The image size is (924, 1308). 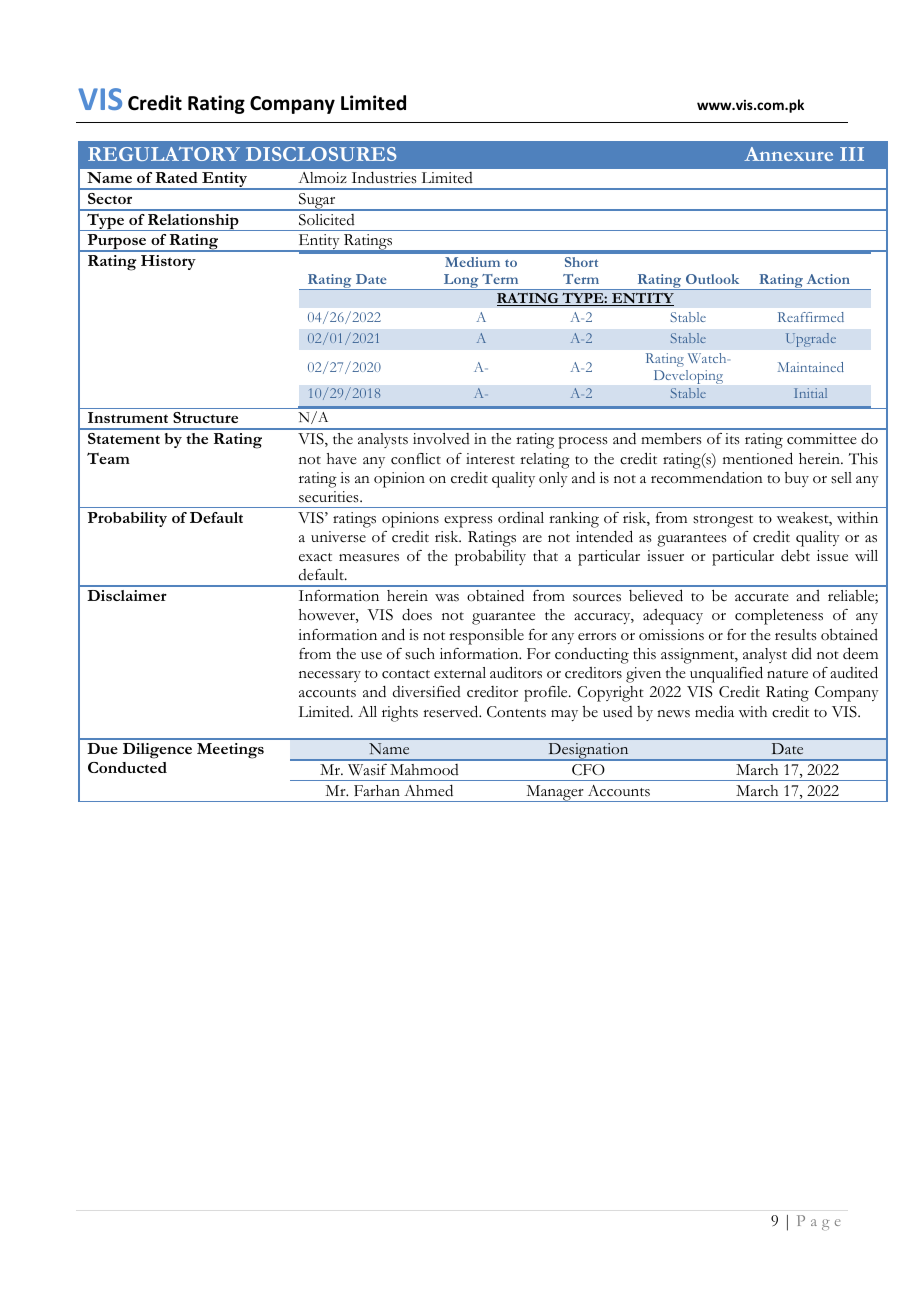 What do you see at coordinates (714, 711) in the screenshot?
I see `media` at bounding box center [714, 711].
